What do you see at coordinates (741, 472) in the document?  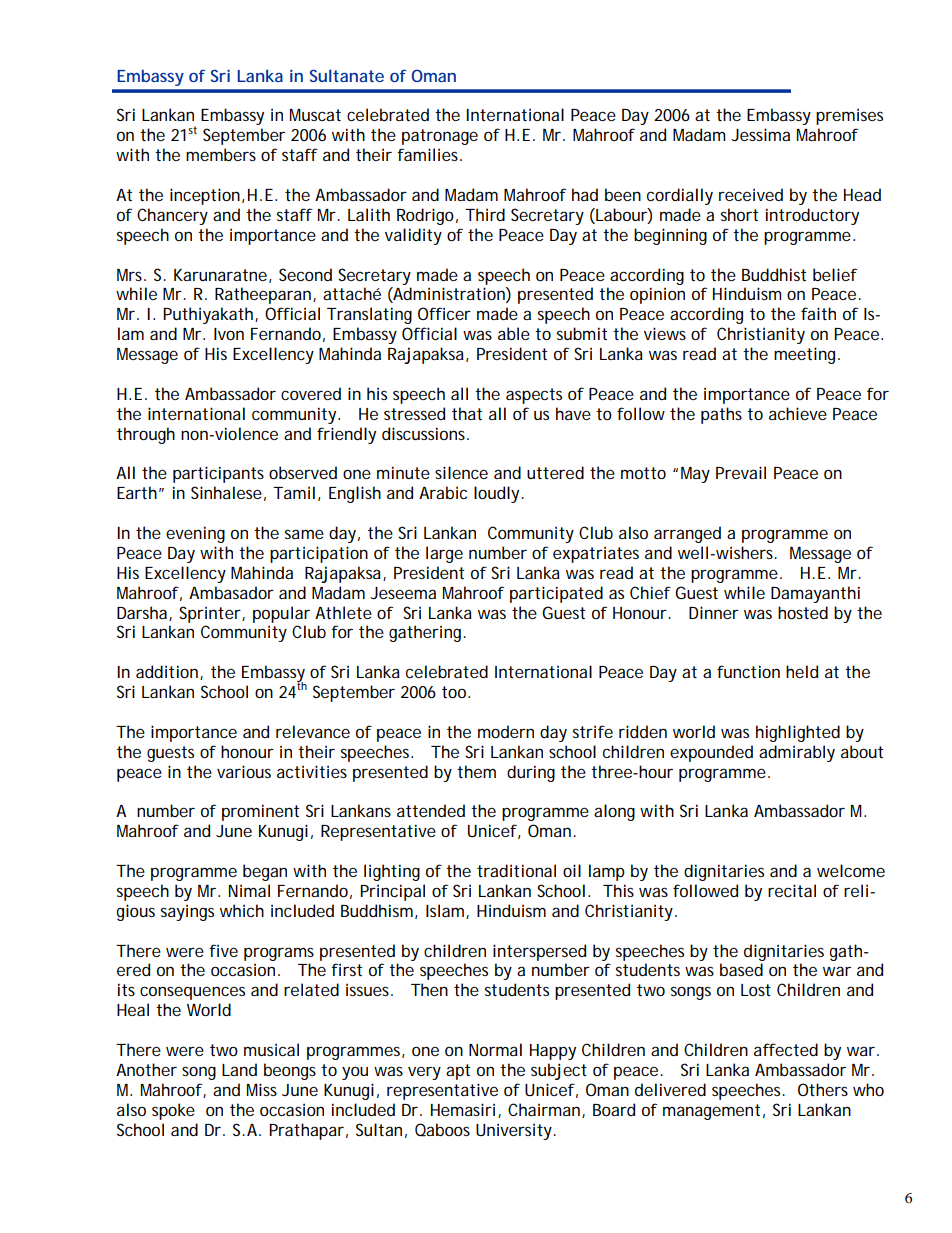 I see `Prevail` at bounding box center [741, 472].
